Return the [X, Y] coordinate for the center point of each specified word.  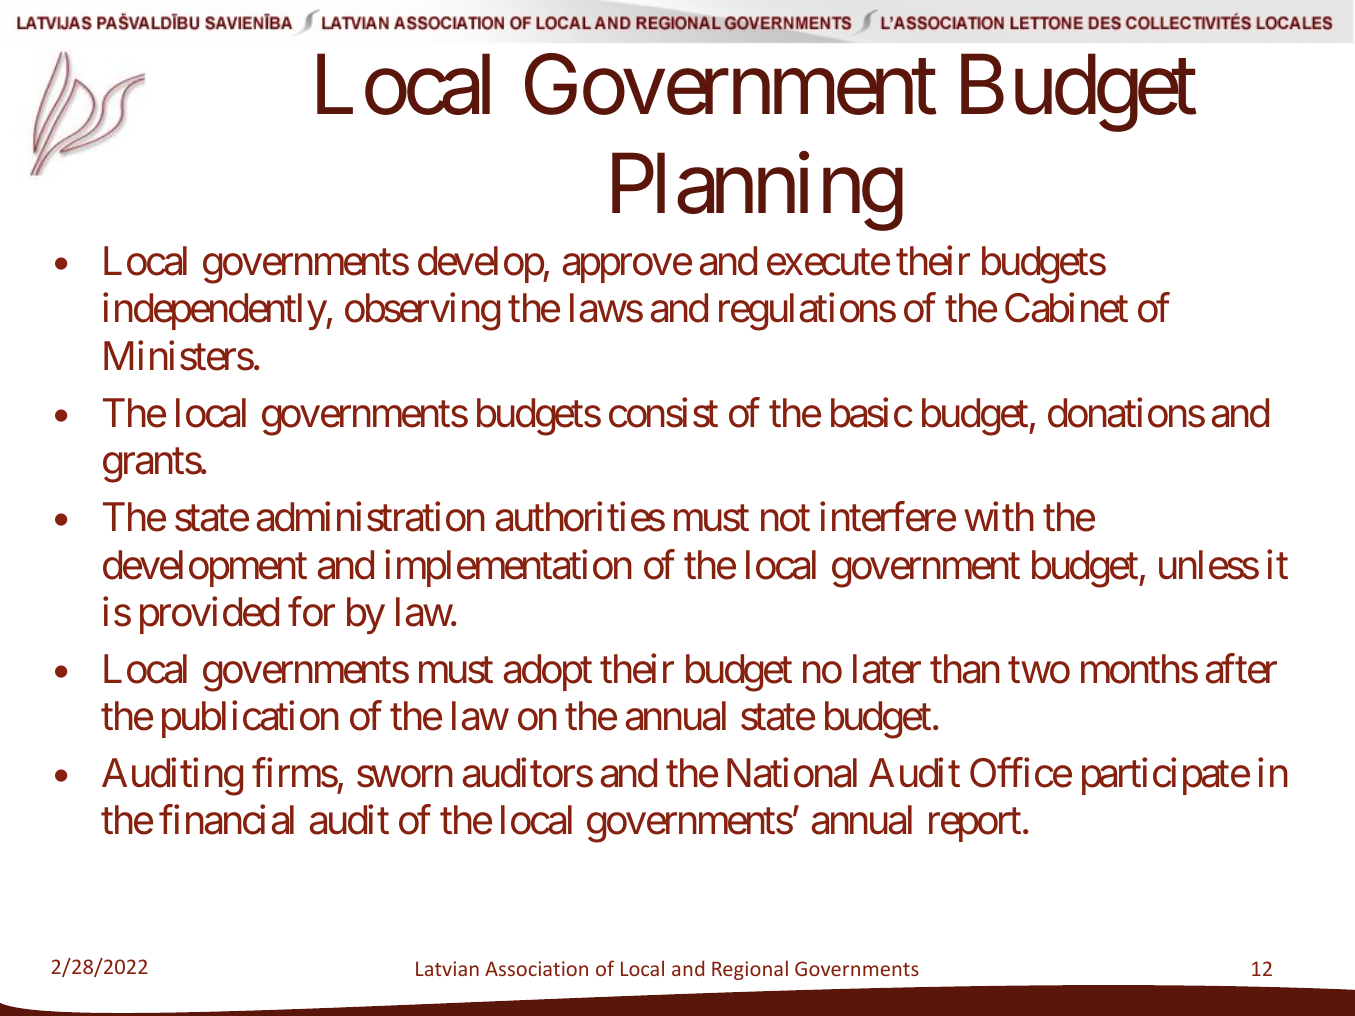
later [887, 669]
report [975, 825]
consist [663, 413]
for [311, 612]
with [999, 516]
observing [422, 312]
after [1241, 669]
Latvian [447, 968]
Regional [750, 970]
